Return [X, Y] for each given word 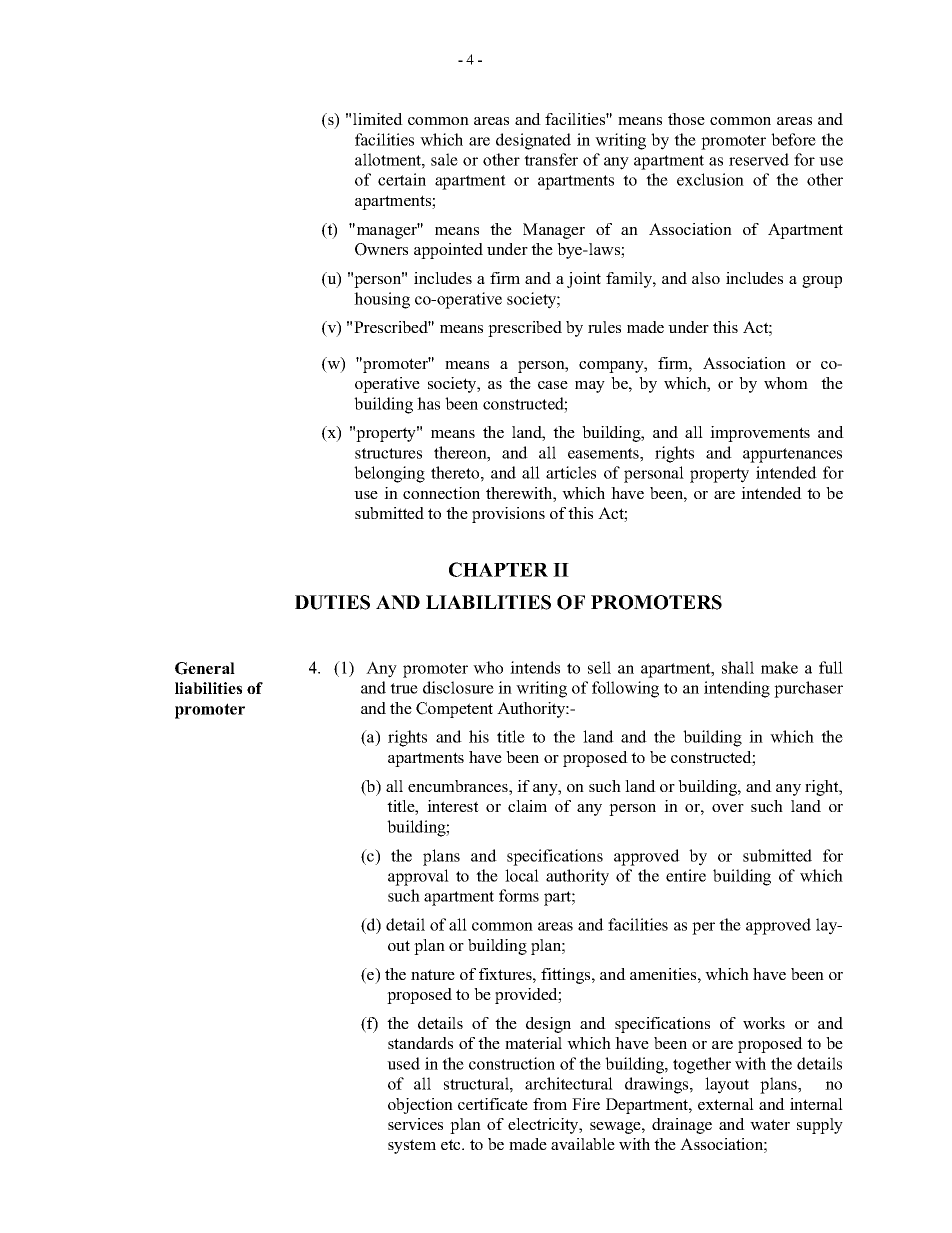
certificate [493, 1104]
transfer [551, 159]
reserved [759, 159]
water [770, 1124]
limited [378, 119]
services [415, 1124]
